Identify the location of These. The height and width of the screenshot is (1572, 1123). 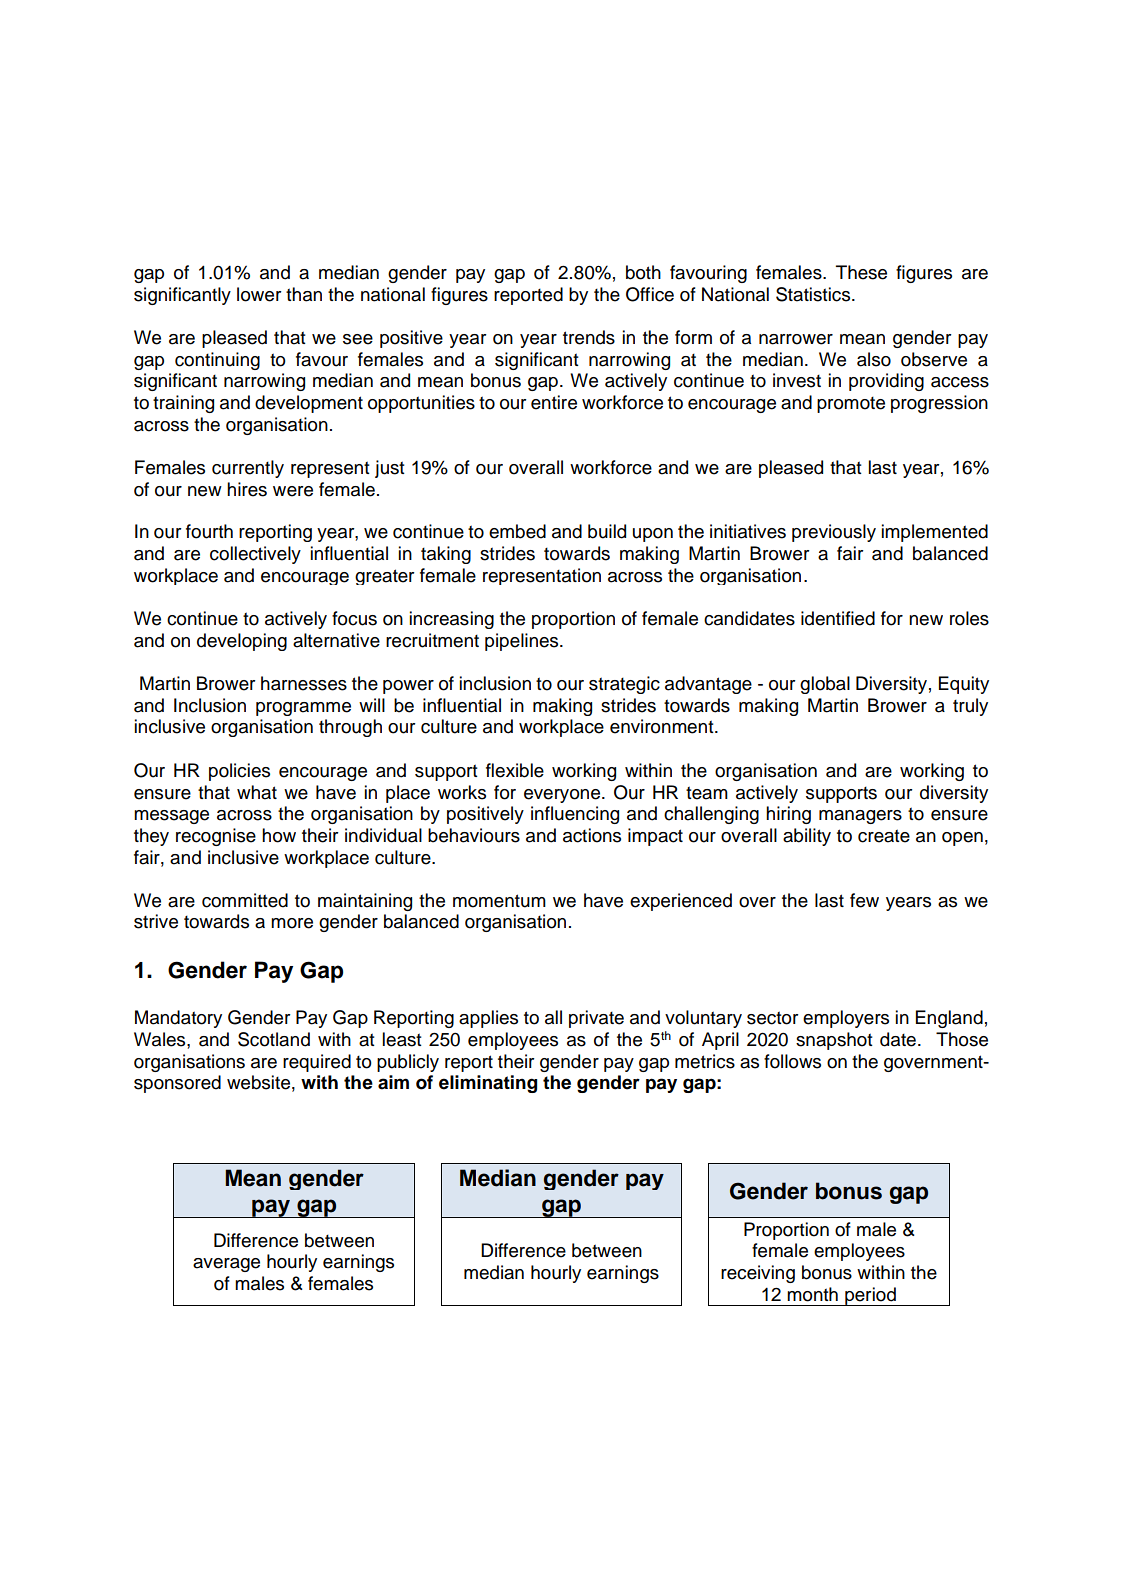
(861, 272).
